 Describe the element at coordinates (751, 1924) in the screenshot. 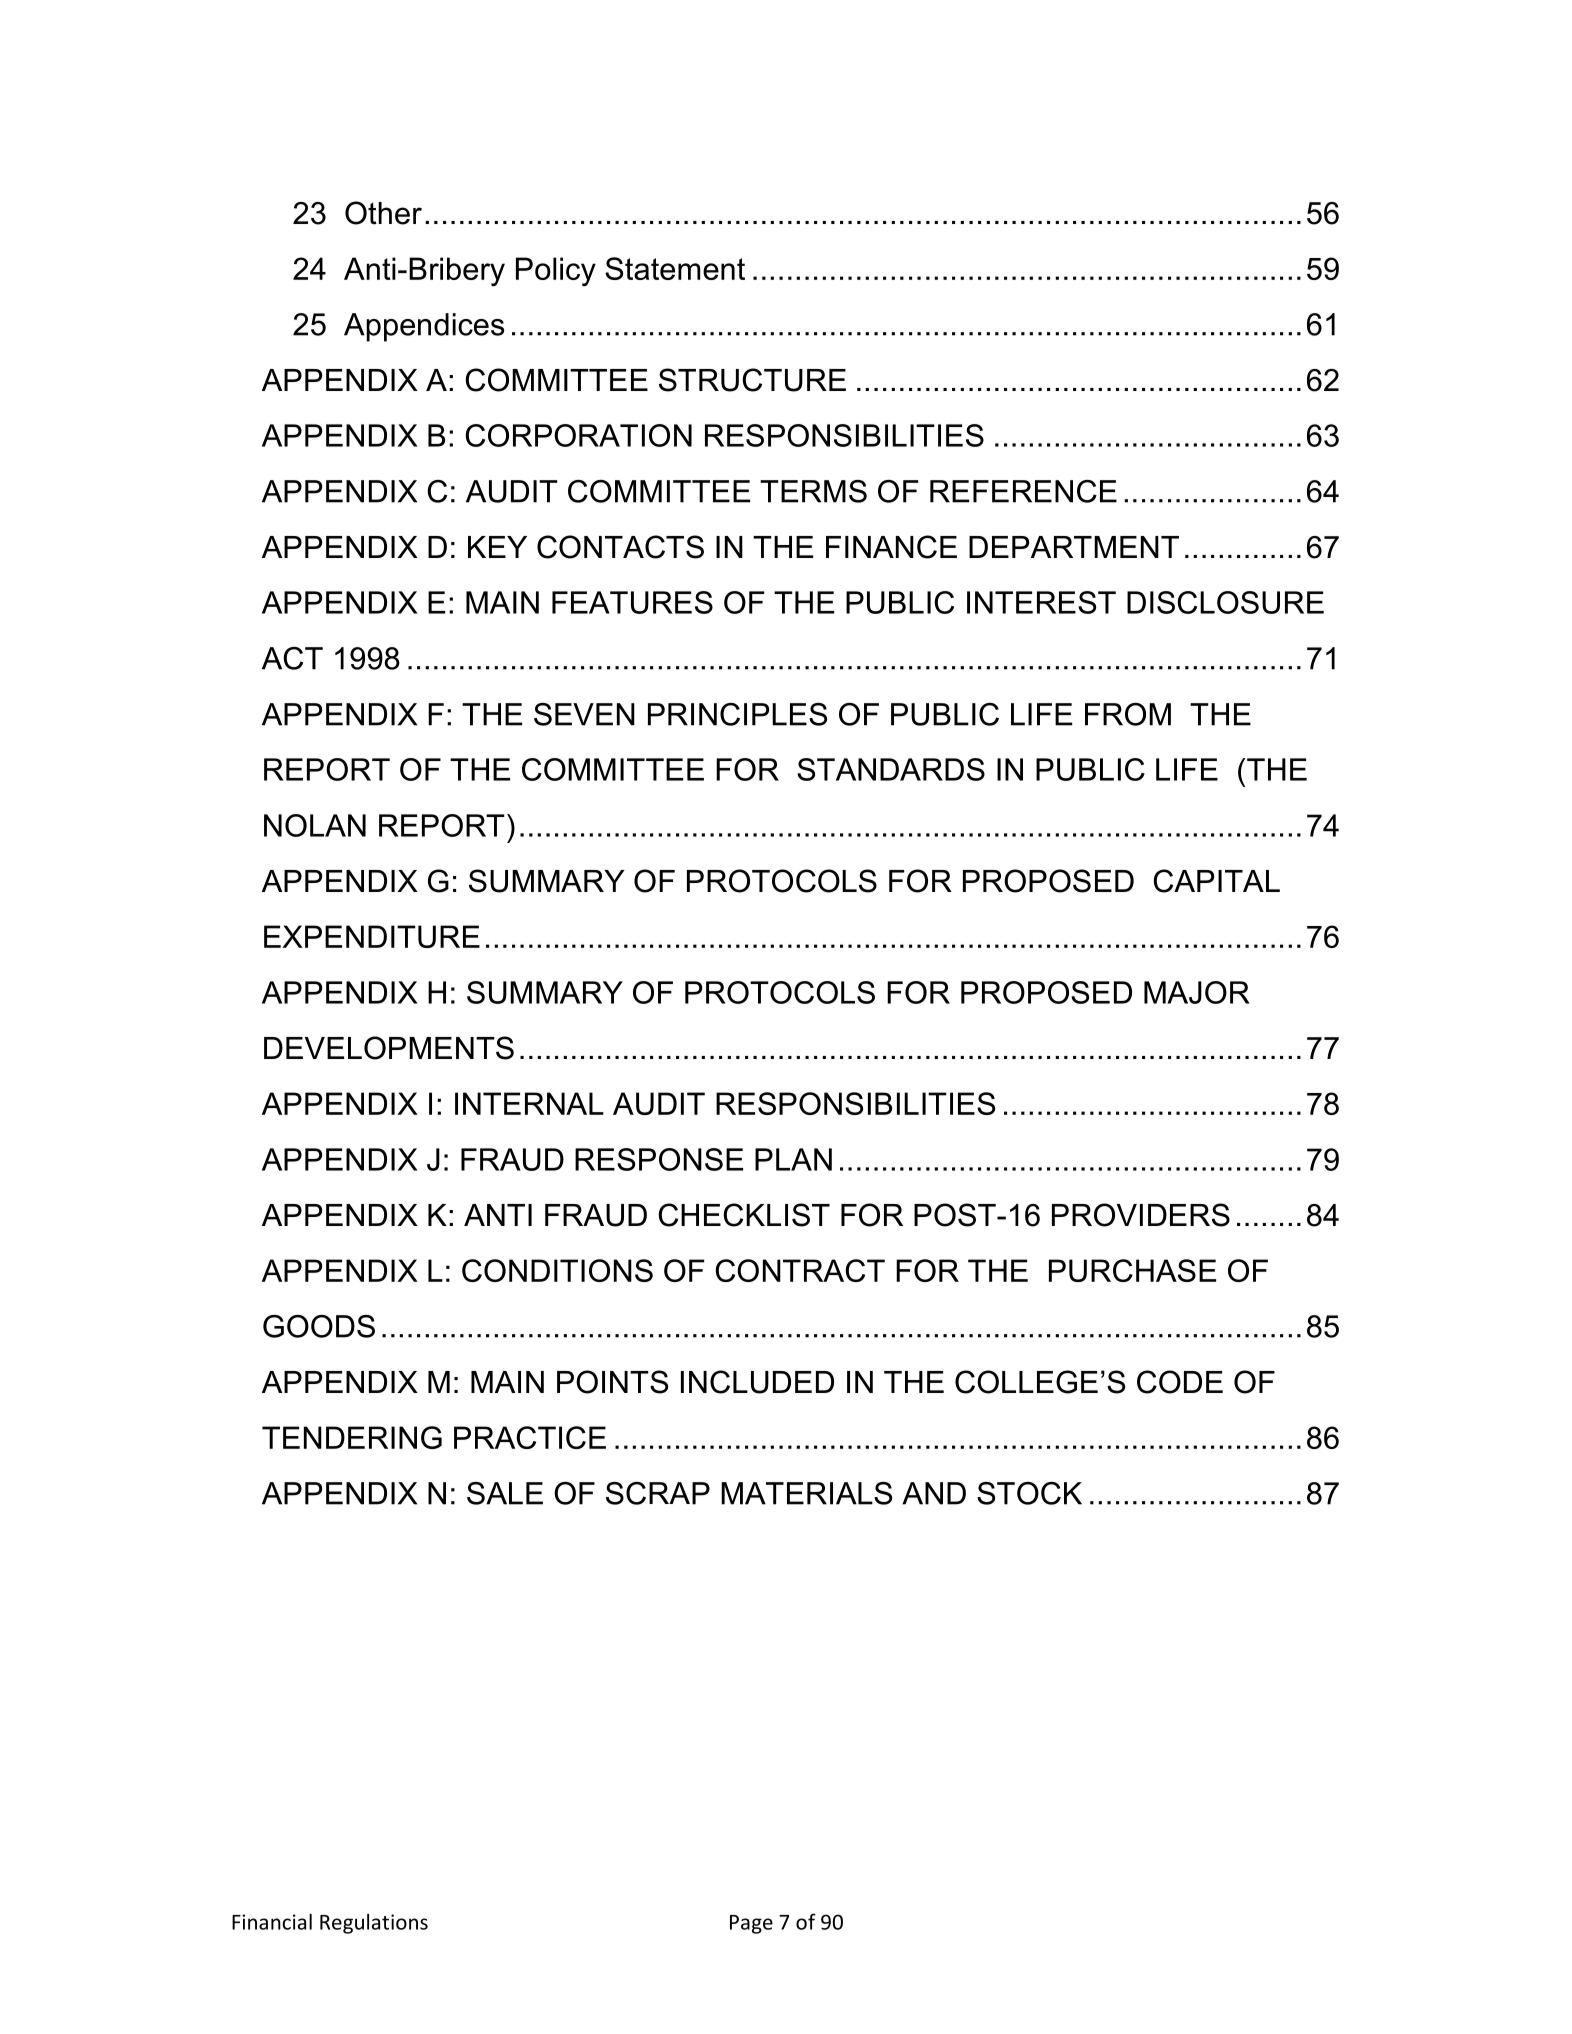

I see `Page` at that location.
